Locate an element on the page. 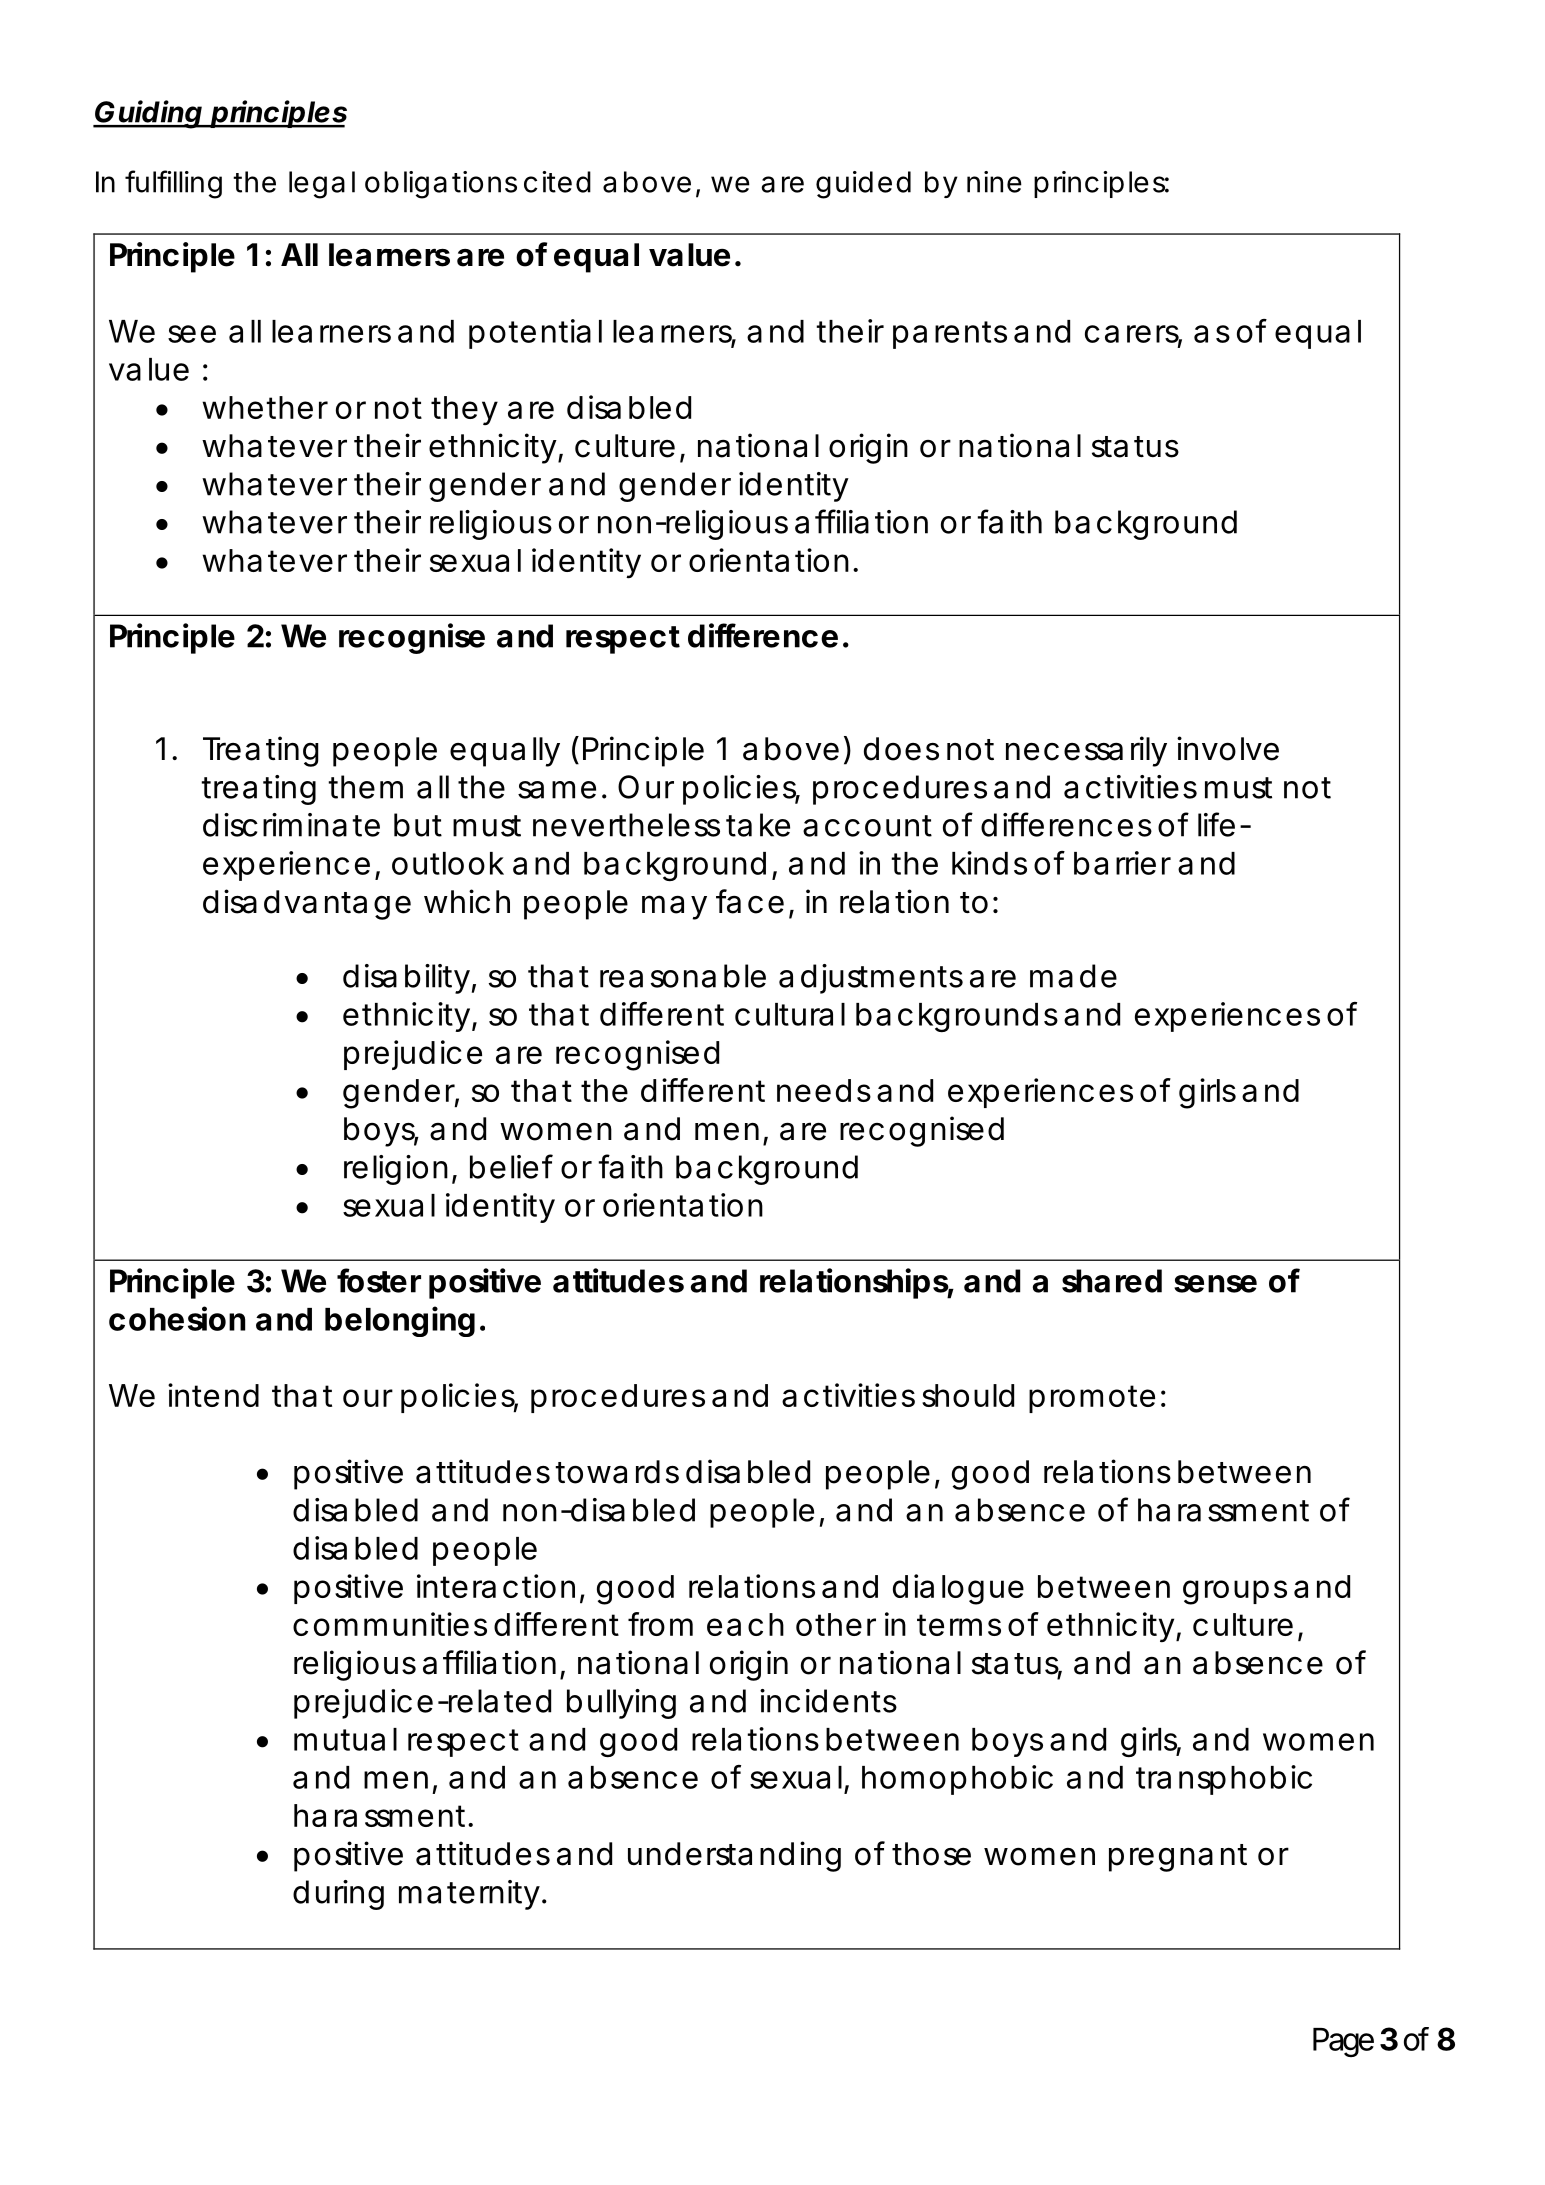 The height and width of the document is (2185, 1545). understanding is located at coordinates (734, 1856).
